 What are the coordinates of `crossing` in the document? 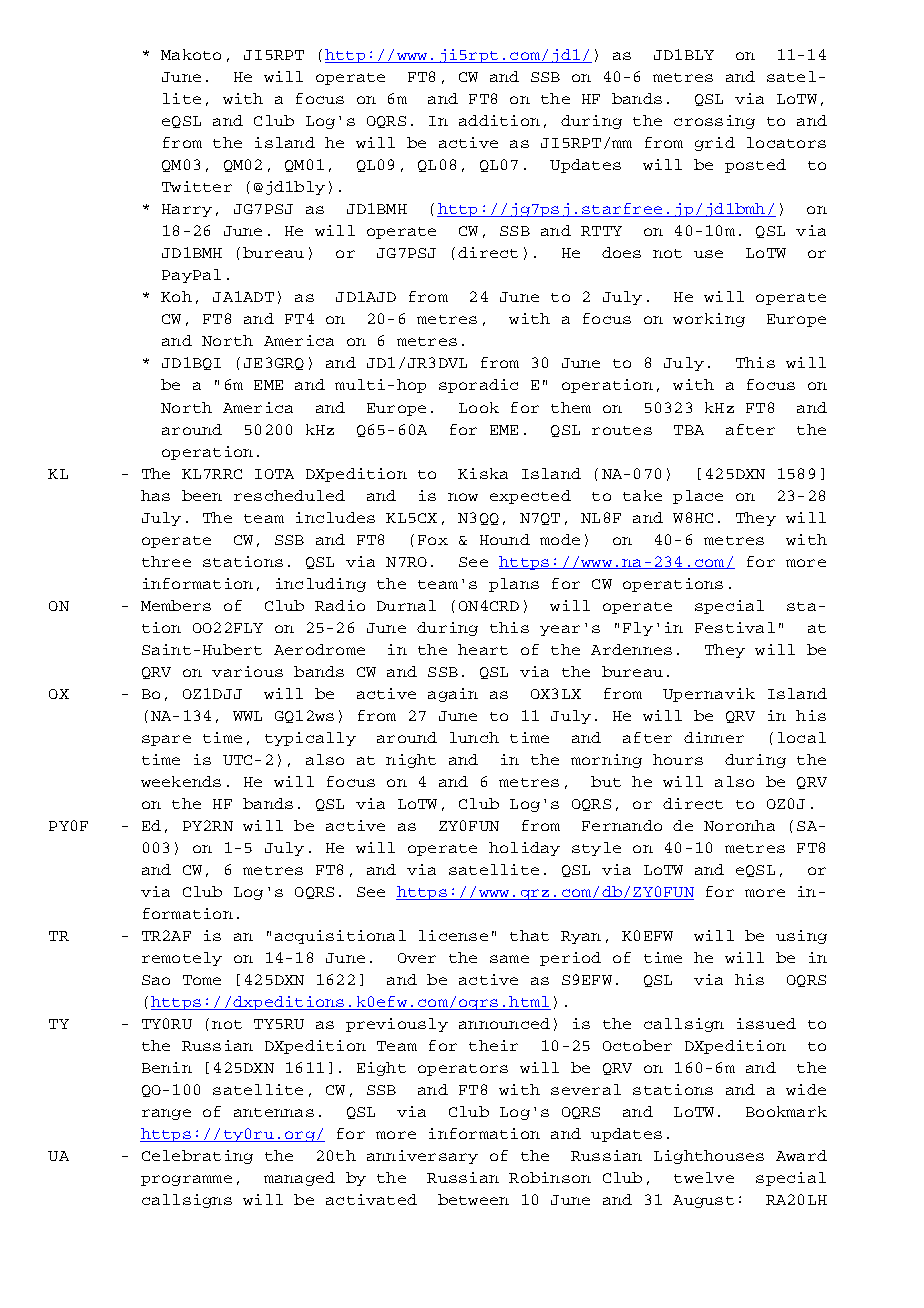 It's located at (714, 122).
